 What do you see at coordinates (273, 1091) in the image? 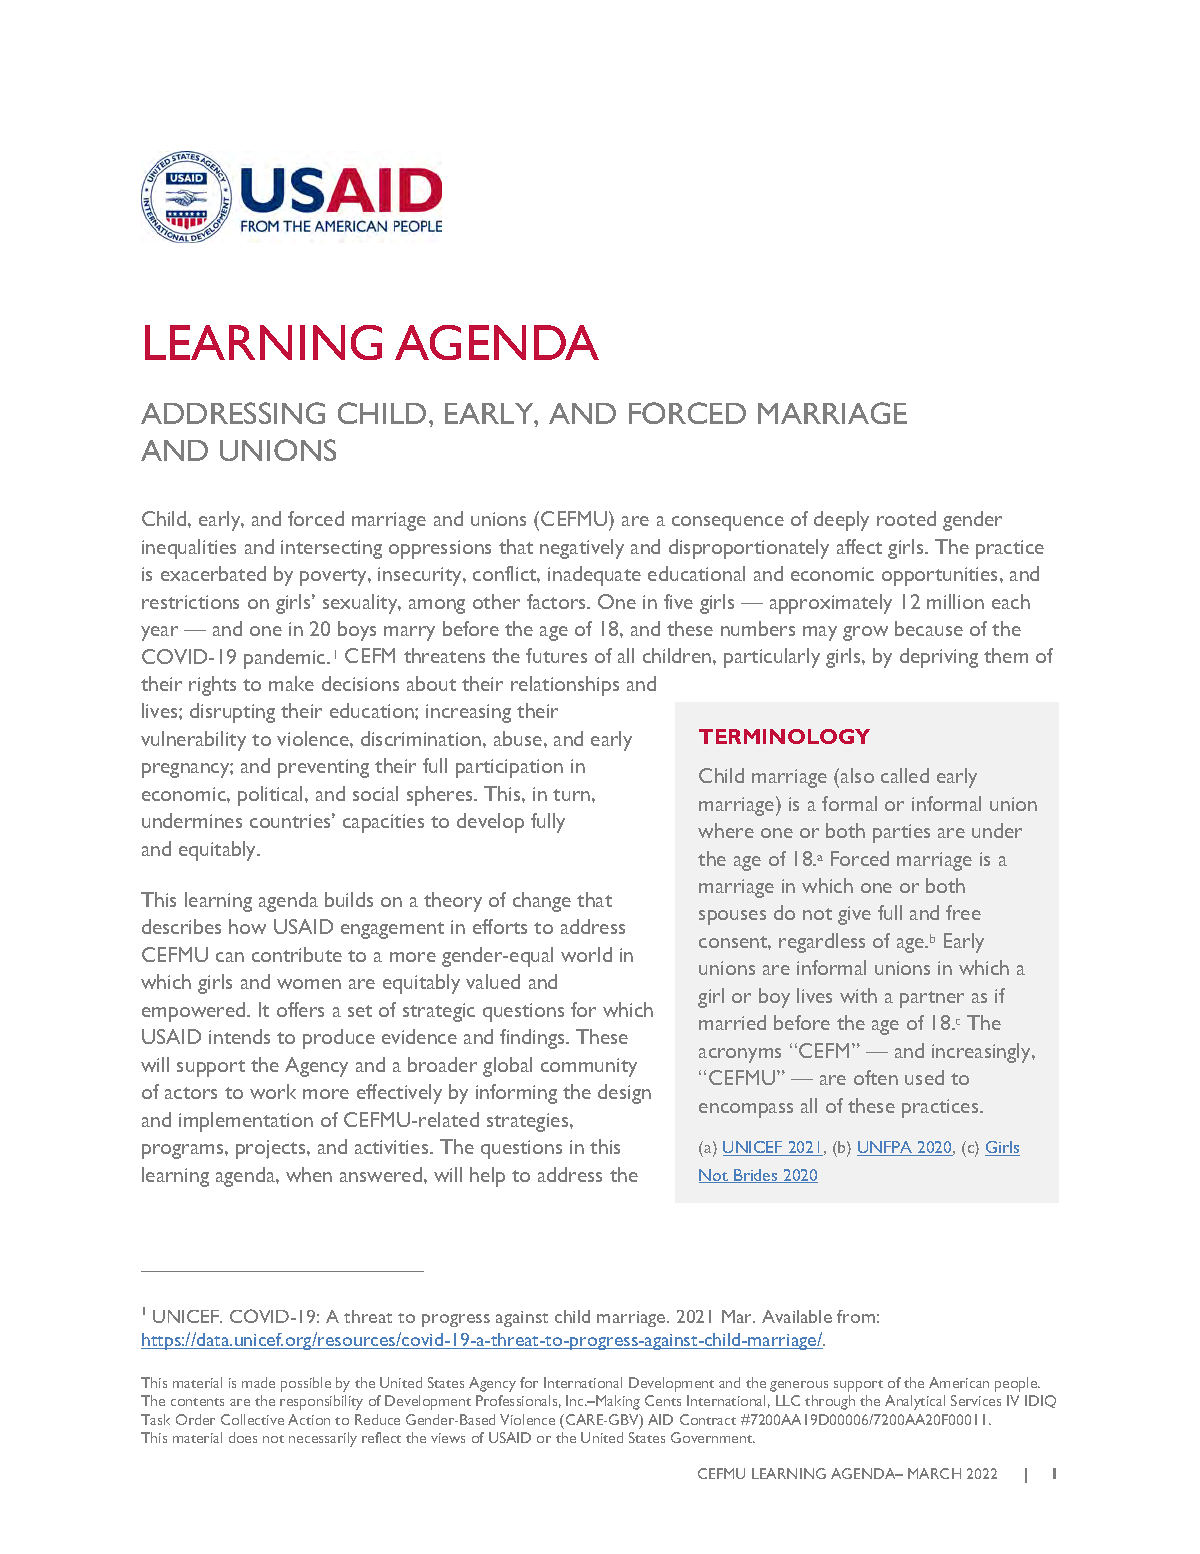
I see `work` at bounding box center [273, 1091].
